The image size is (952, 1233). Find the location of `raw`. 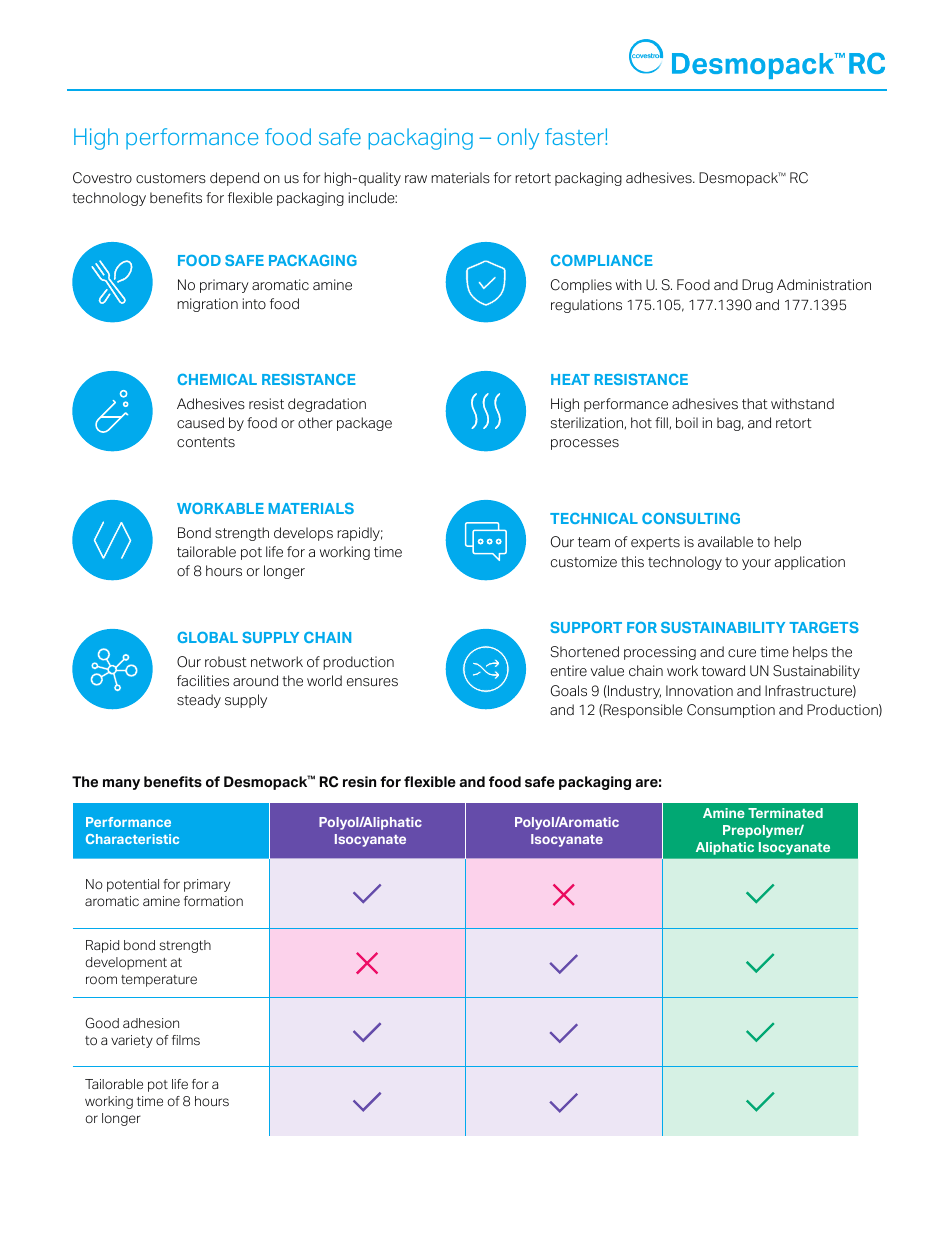

raw is located at coordinates (416, 179).
